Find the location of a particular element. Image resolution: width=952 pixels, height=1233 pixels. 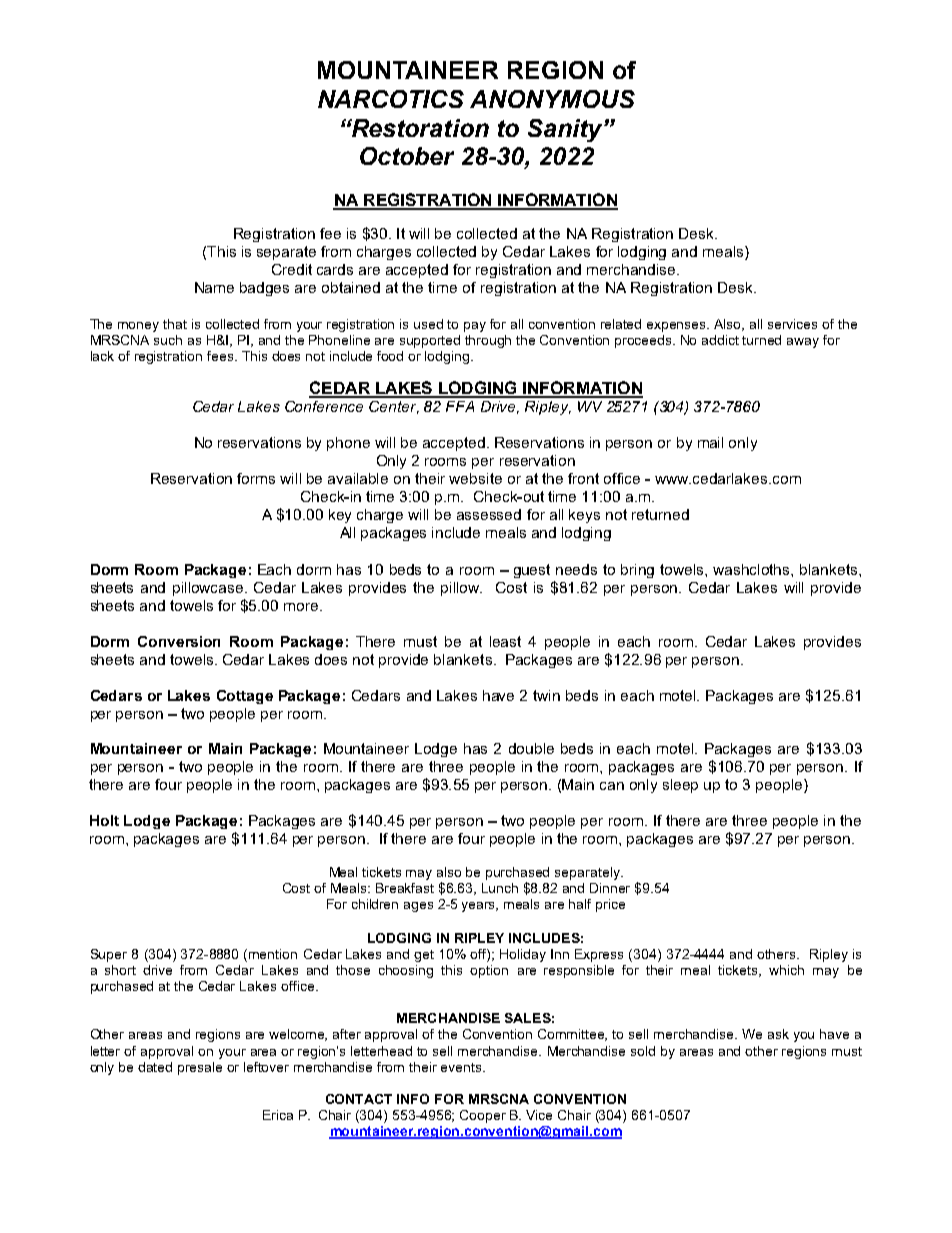

addict is located at coordinates (720, 340).
